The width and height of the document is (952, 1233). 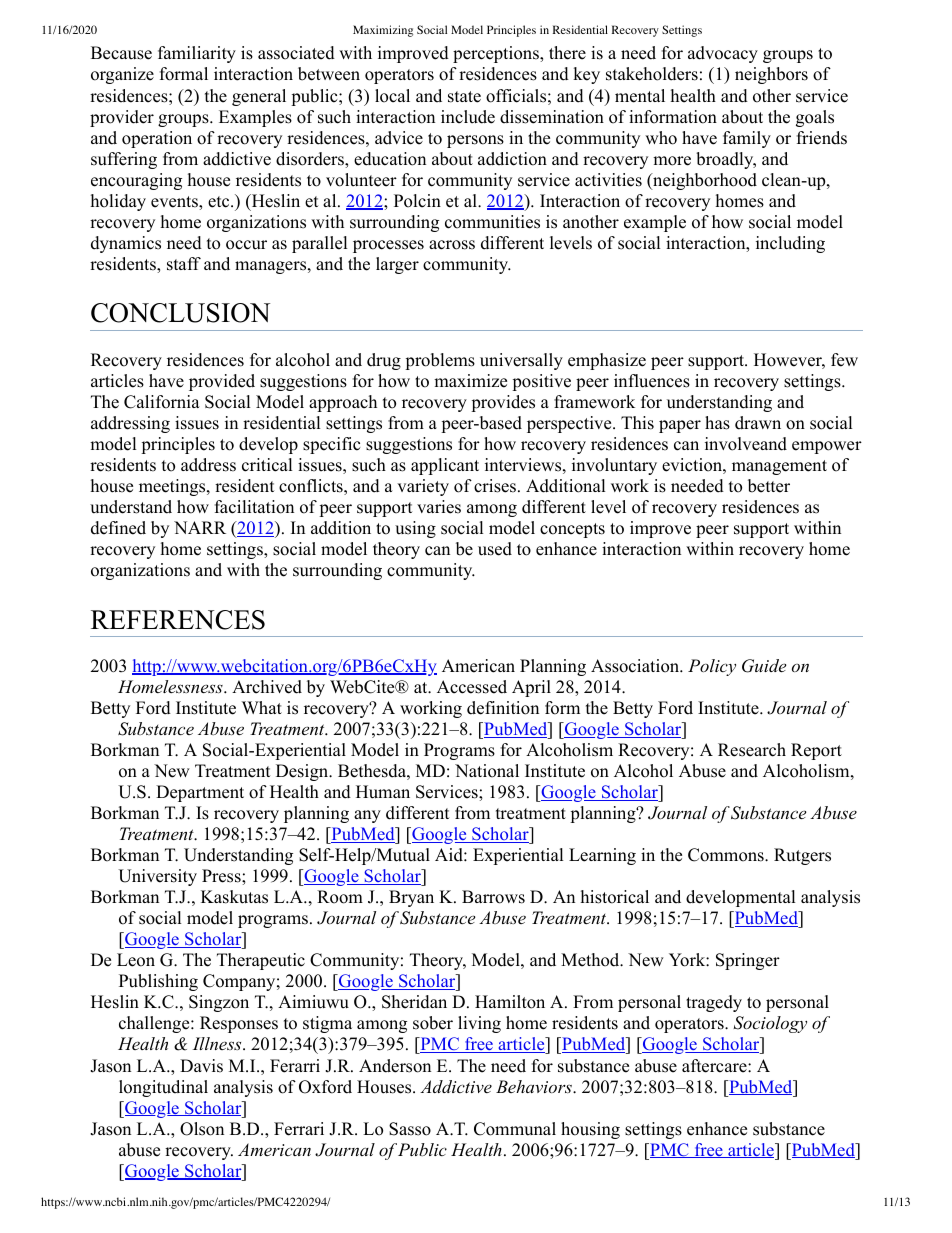 I want to click on Communal, so click(x=515, y=1129).
